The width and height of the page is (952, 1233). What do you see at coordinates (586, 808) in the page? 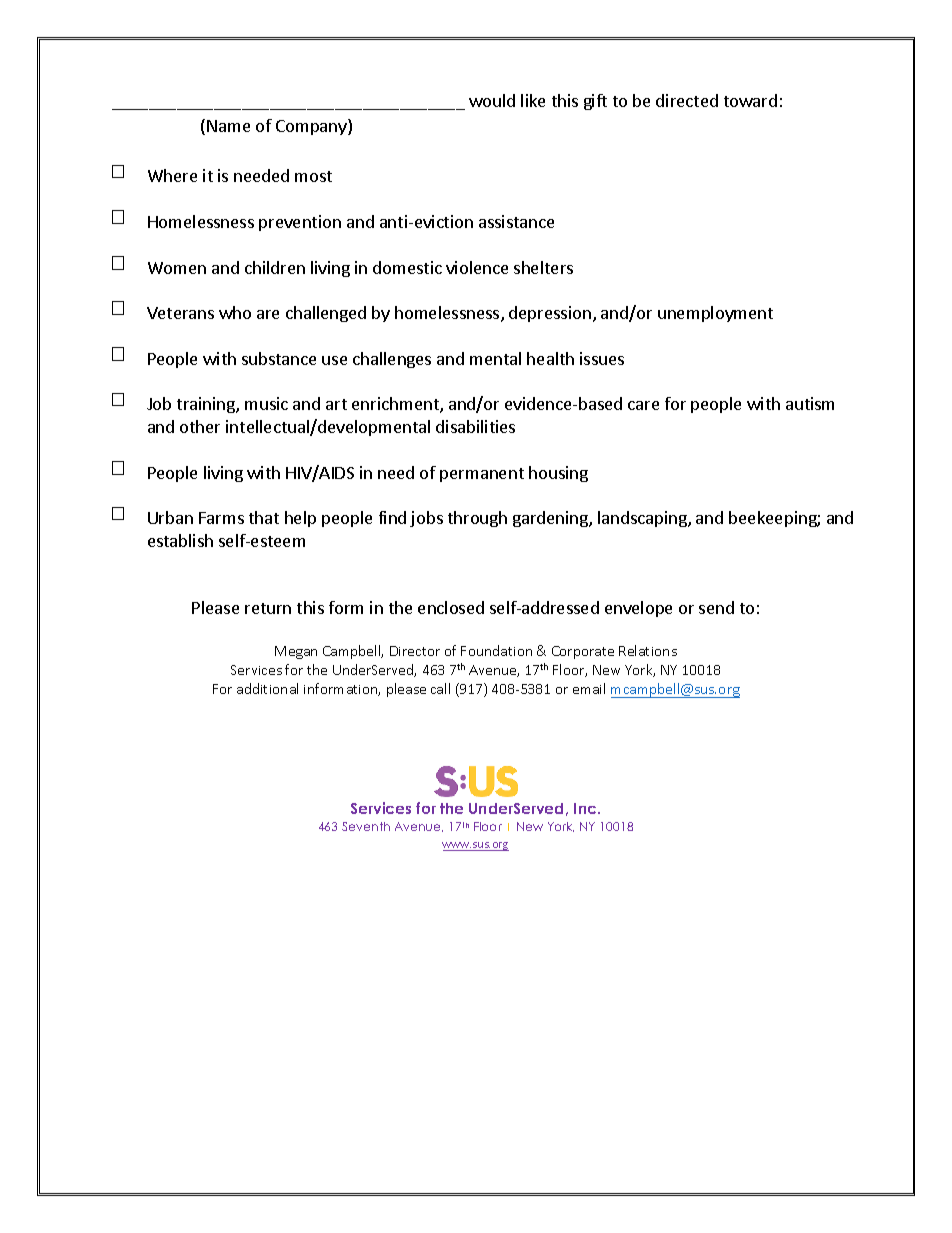
I see `Inc` at bounding box center [586, 808].
